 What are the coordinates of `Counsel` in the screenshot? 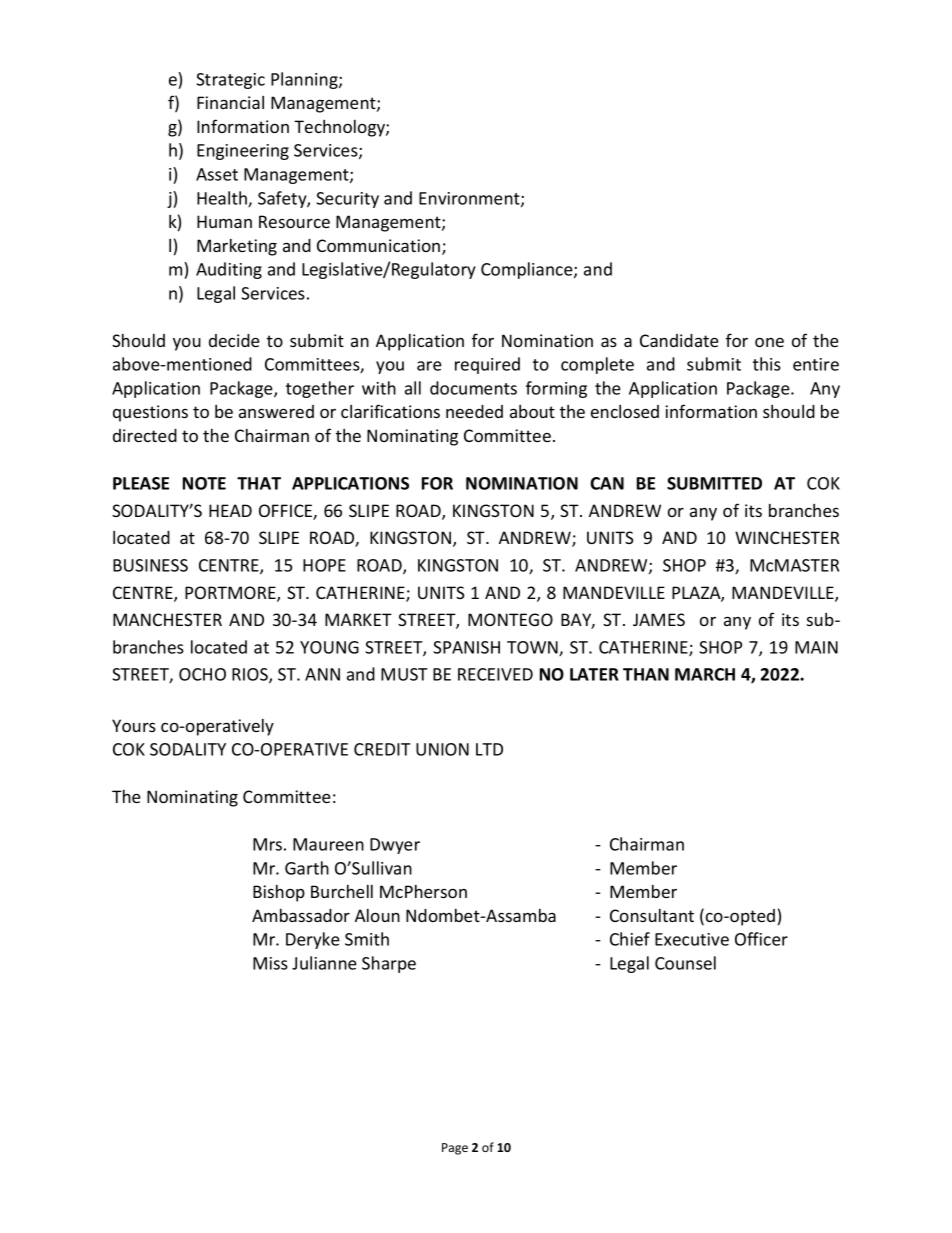 It's located at (685, 963).
